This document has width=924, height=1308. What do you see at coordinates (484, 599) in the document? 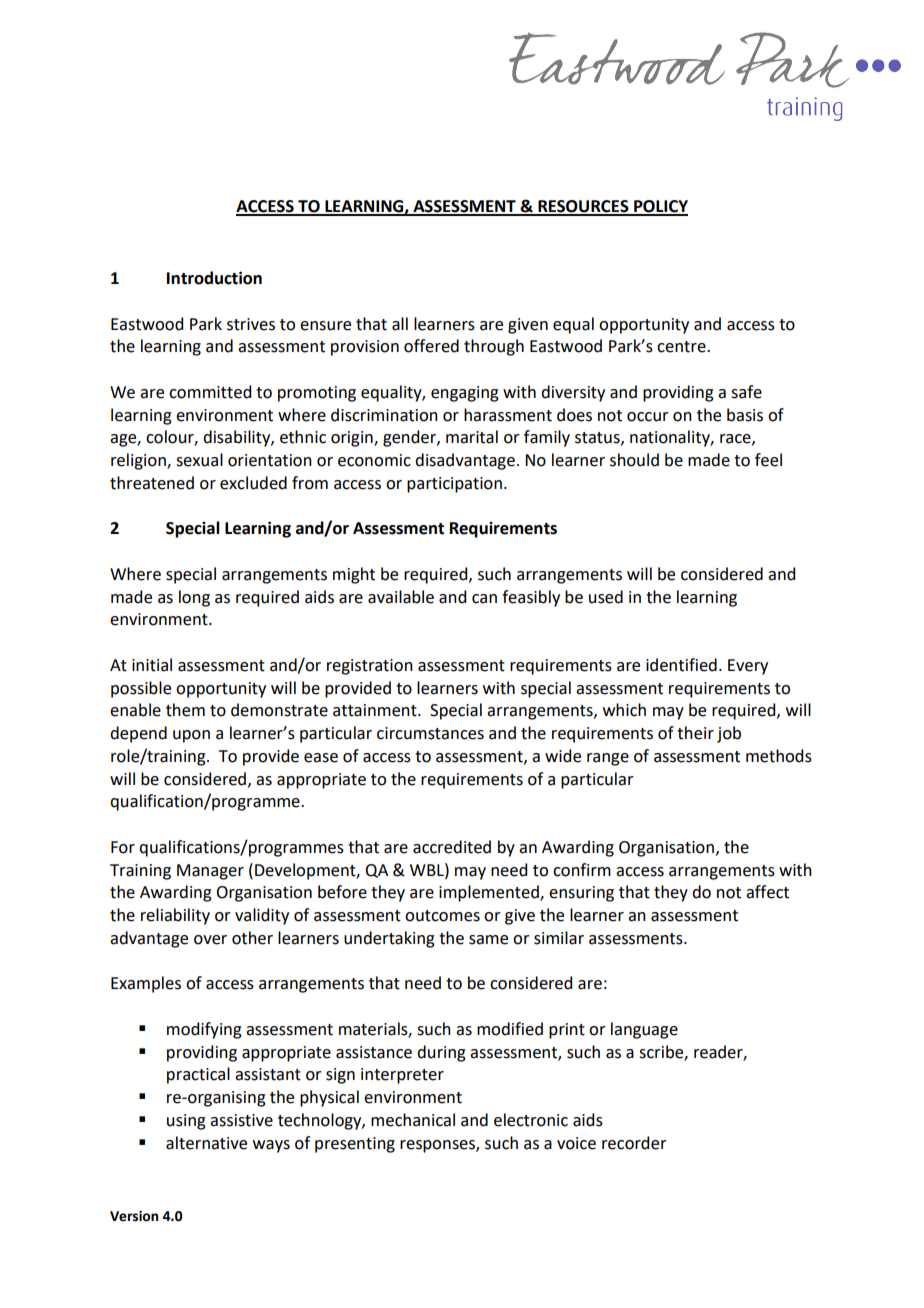
I see `can` at bounding box center [484, 599].
